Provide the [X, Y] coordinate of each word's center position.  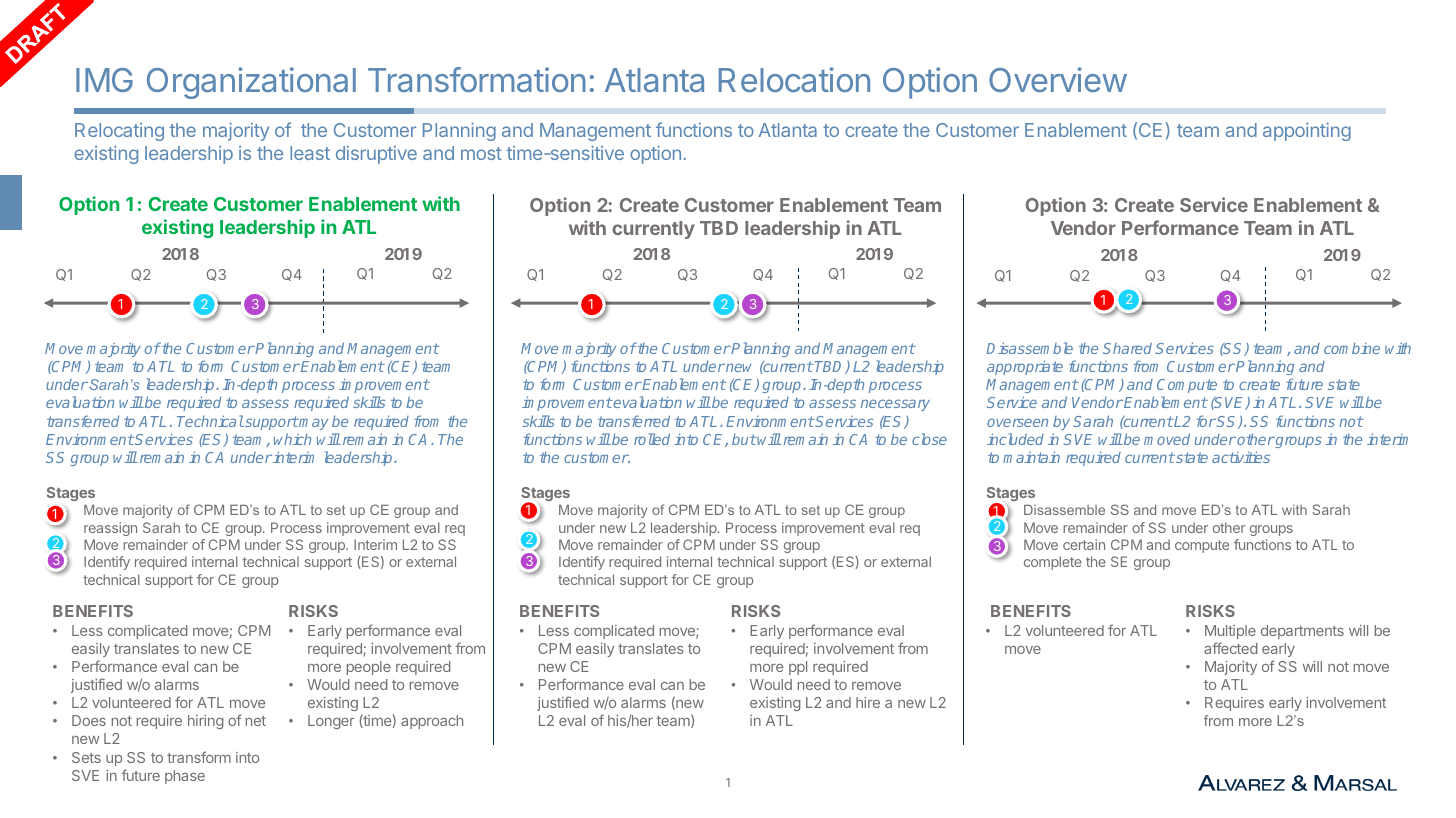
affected [1231, 648]
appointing [1307, 132]
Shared [1127, 348]
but [744, 439]
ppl [798, 668]
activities [1241, 457]
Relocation [794, 79]
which [292, 439]
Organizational [251, 83]
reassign [110, 529]
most [481, 153]
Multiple [1230, 632]
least [310, 153]
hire [868, 702]
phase [185, 777]
